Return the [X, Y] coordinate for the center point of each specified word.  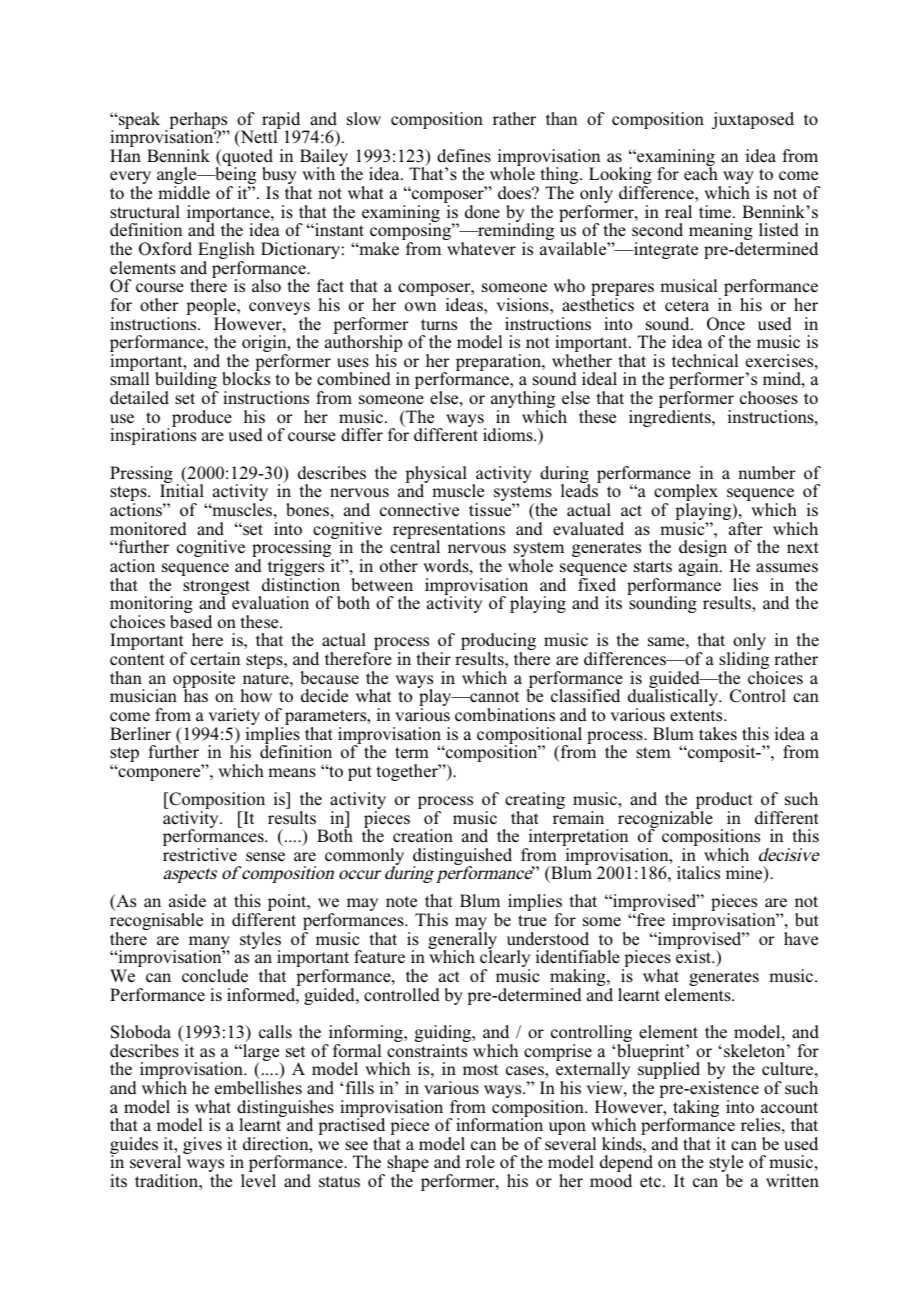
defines [464, 156]
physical [436, 476]
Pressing [141, 476]
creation [423, 836]
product [724, 802]
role [480, 1162]
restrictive [200, 855]
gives [202, 1145]
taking [695, 1109]
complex [686, 494]
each [701, 174]
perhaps [199, 121]
